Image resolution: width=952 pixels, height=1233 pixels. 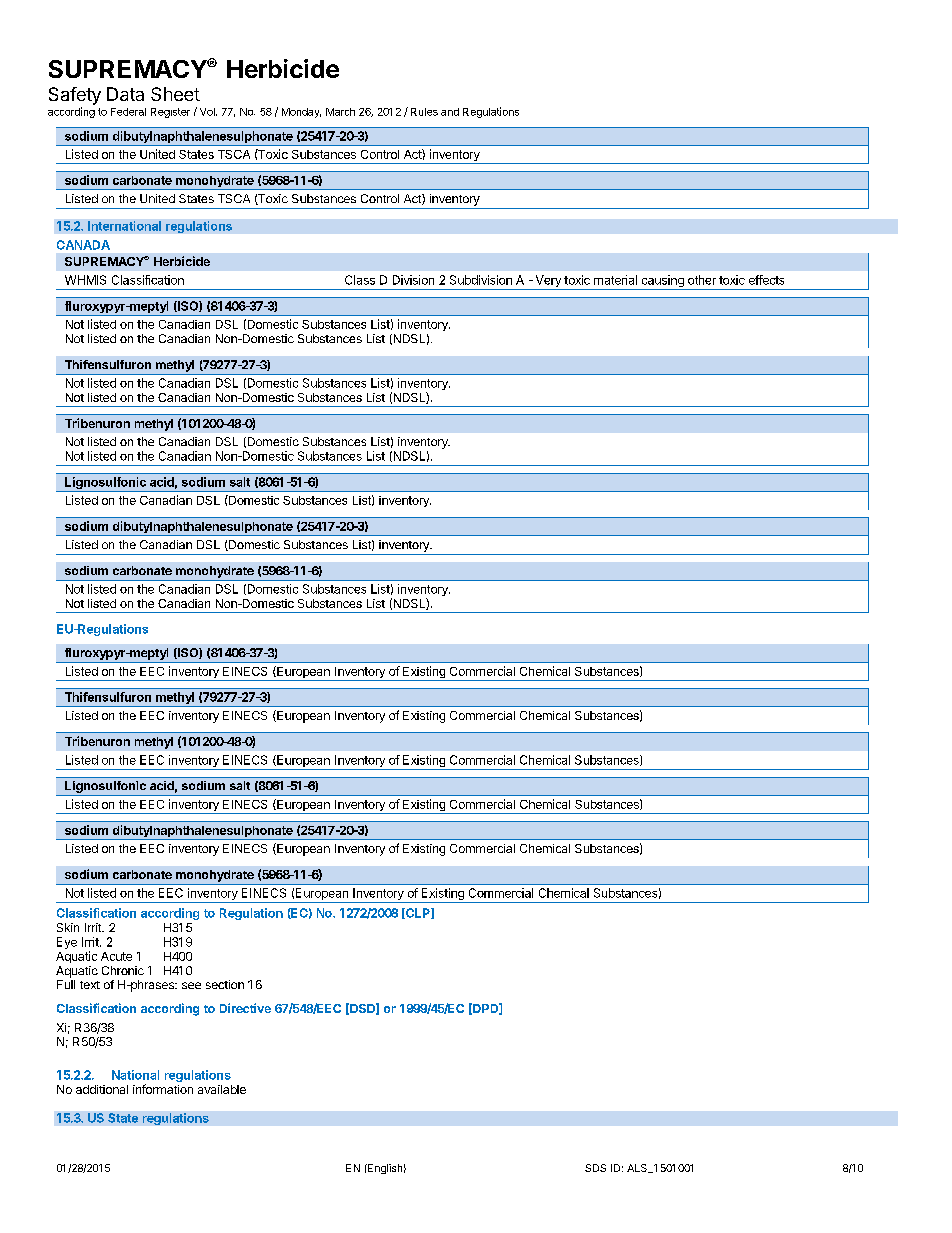 I want to click on available, so click(x=222, y=1089).
